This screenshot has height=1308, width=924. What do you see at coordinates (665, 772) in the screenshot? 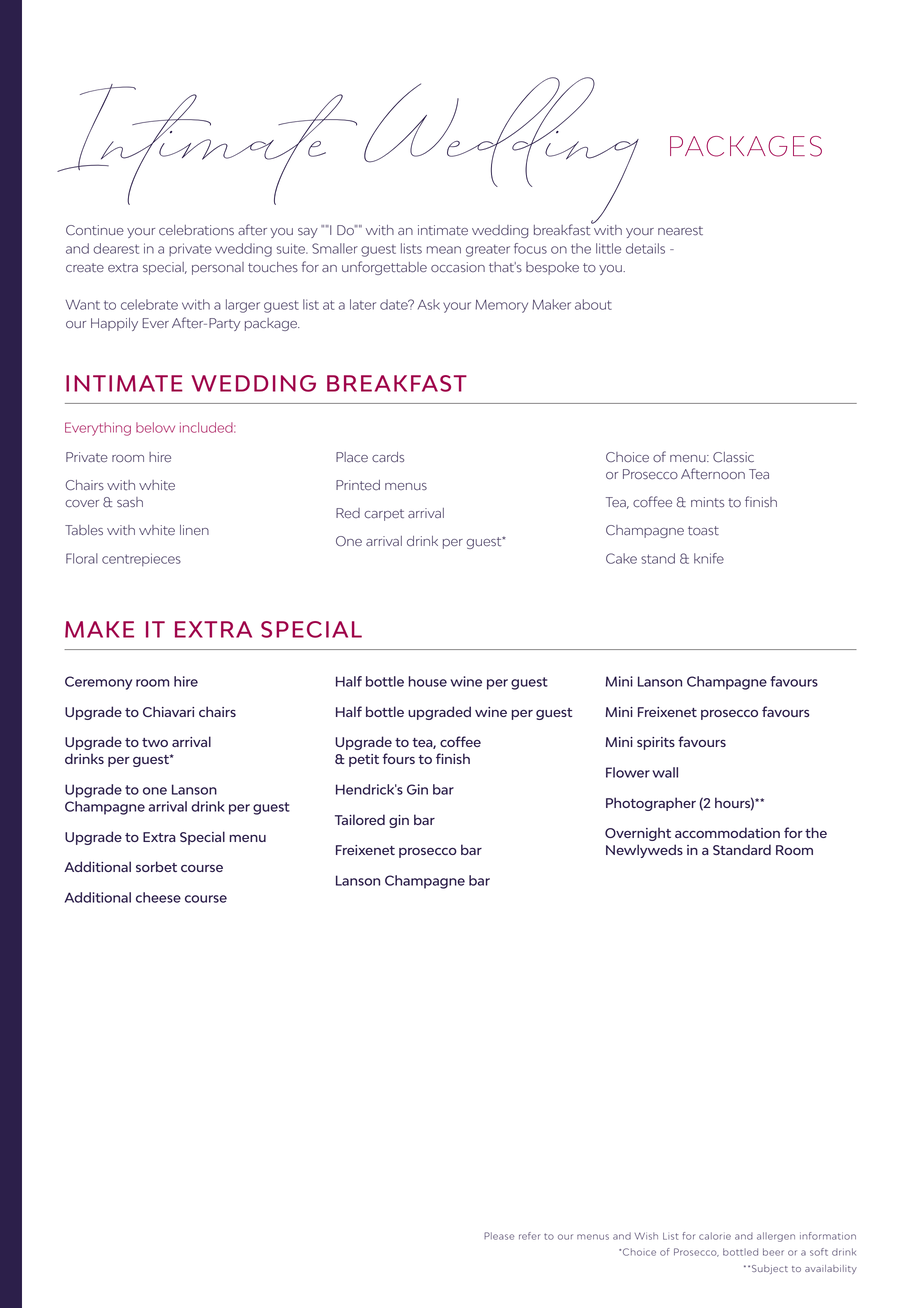
I see `wall` at bounding box center [665, 772].
